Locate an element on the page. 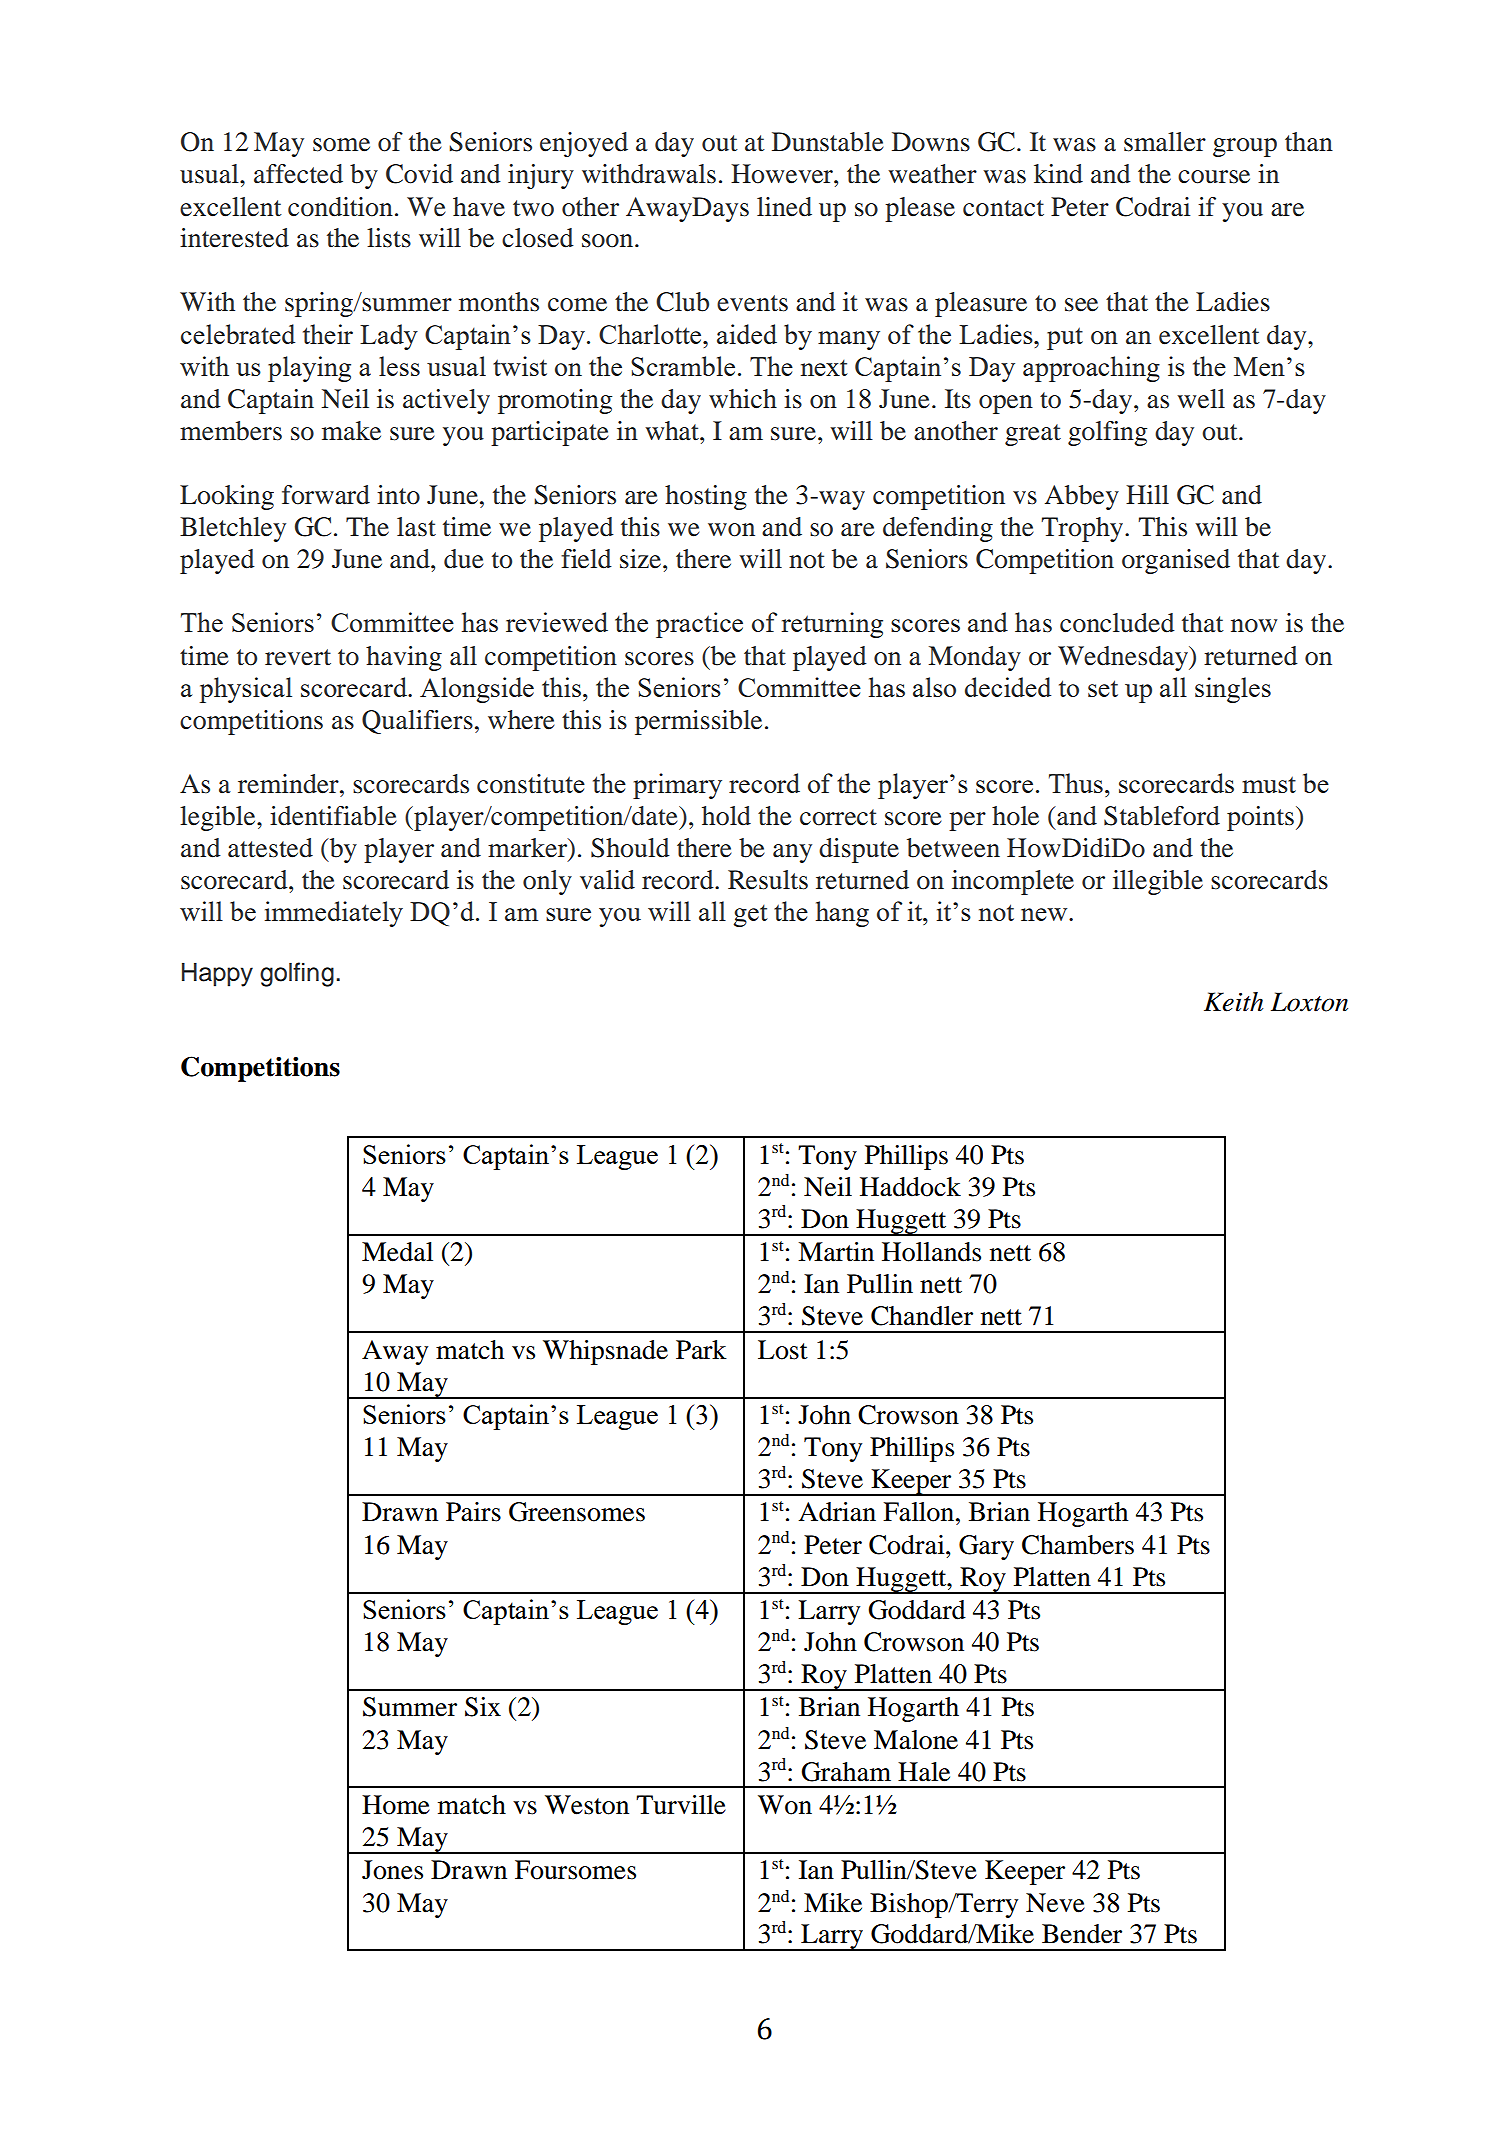 The width and height of the page is (1509, 2135). Chandler is located at coordinates (922, 1316).
